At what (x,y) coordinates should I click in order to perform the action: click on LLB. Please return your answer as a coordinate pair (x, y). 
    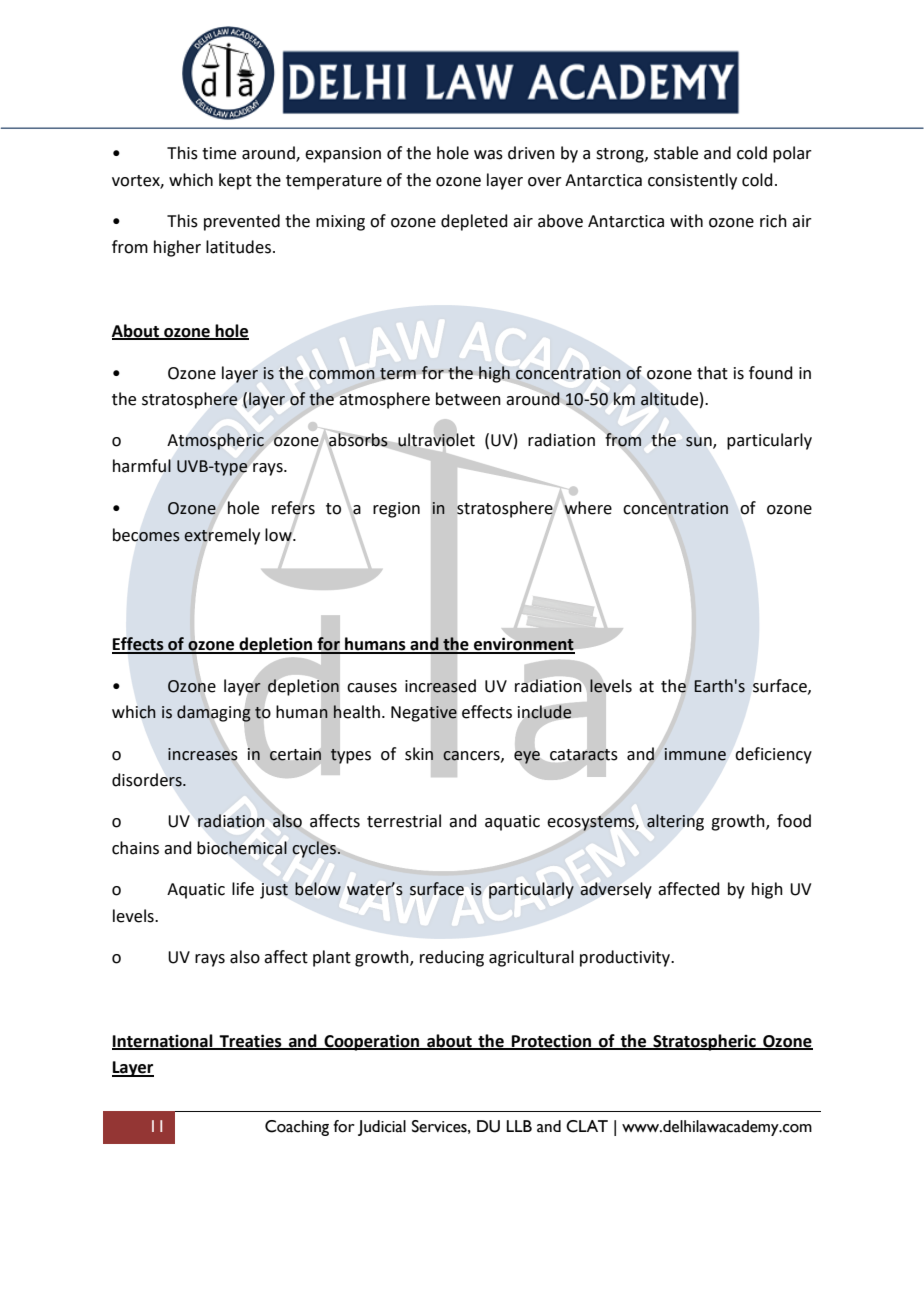
    Looking at the image, I should click on (519, 1126).
